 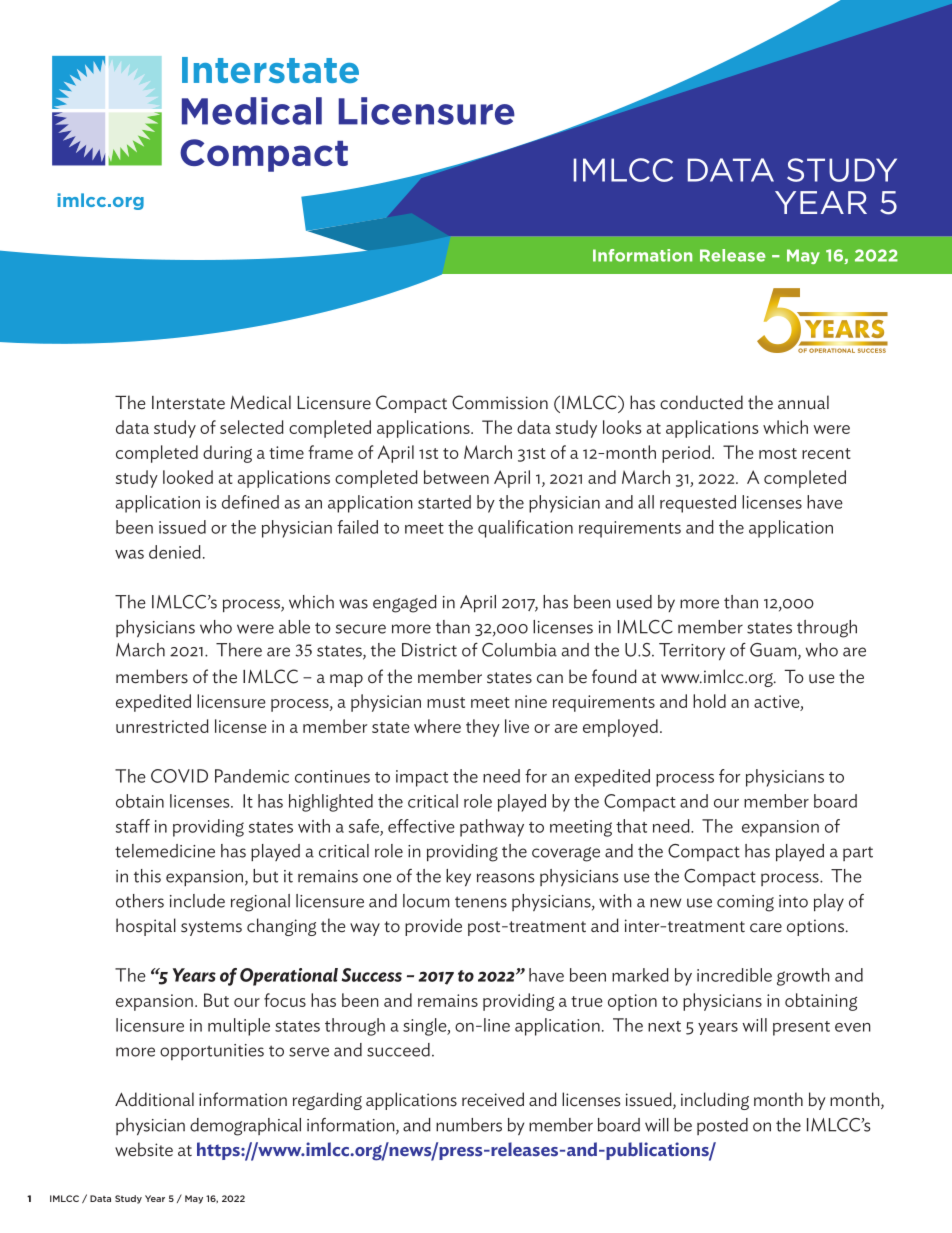 I want to click on provide, so click(x=433, y=927).
